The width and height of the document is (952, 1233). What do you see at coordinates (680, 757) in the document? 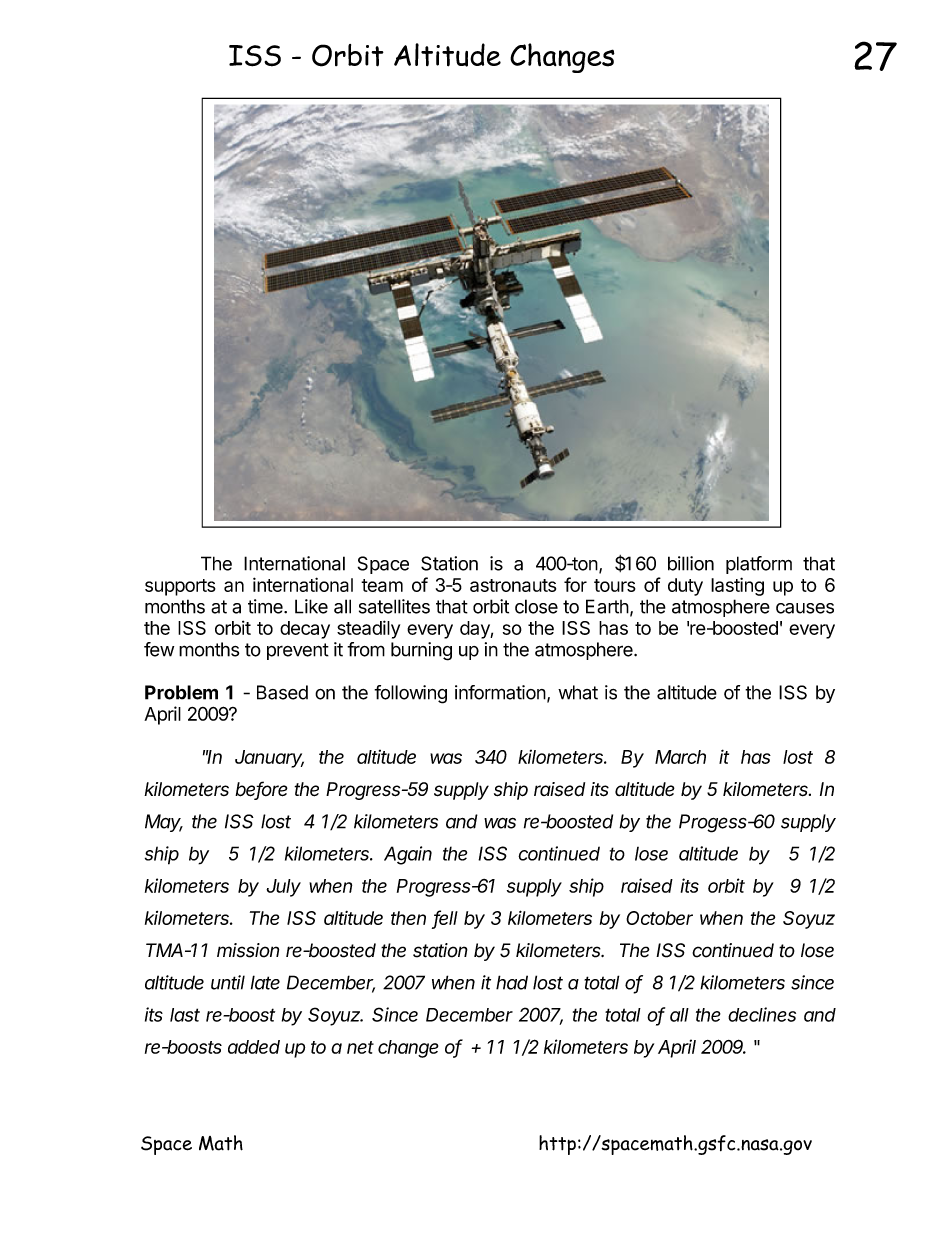
I see `March` at bounding box center [680, 757].
